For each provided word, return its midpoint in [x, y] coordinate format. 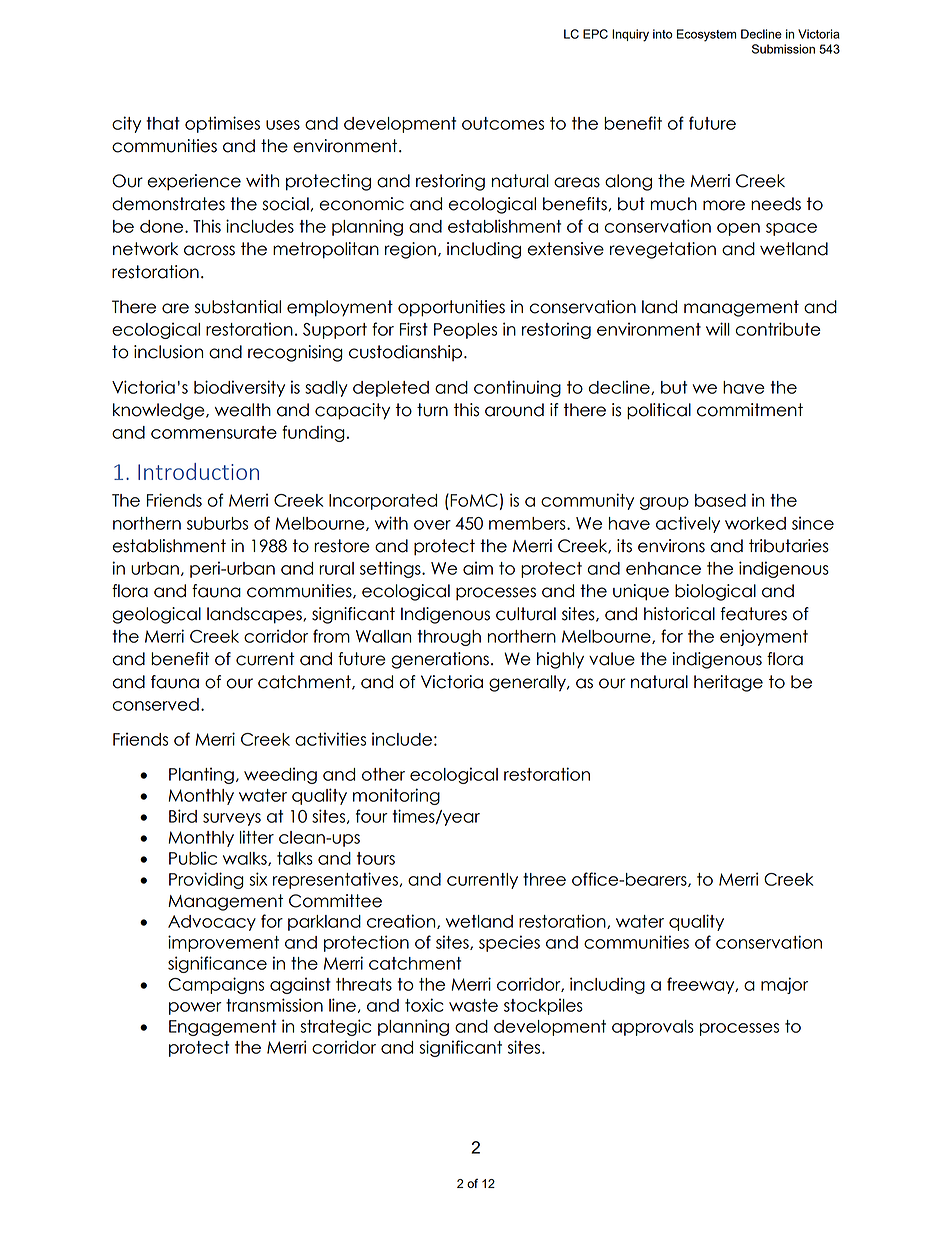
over [432, 525]
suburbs [217, 523]
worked [755, 523]
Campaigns [216, 985]
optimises [222, 124]
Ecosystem [706, 35]
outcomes [503, 123]
